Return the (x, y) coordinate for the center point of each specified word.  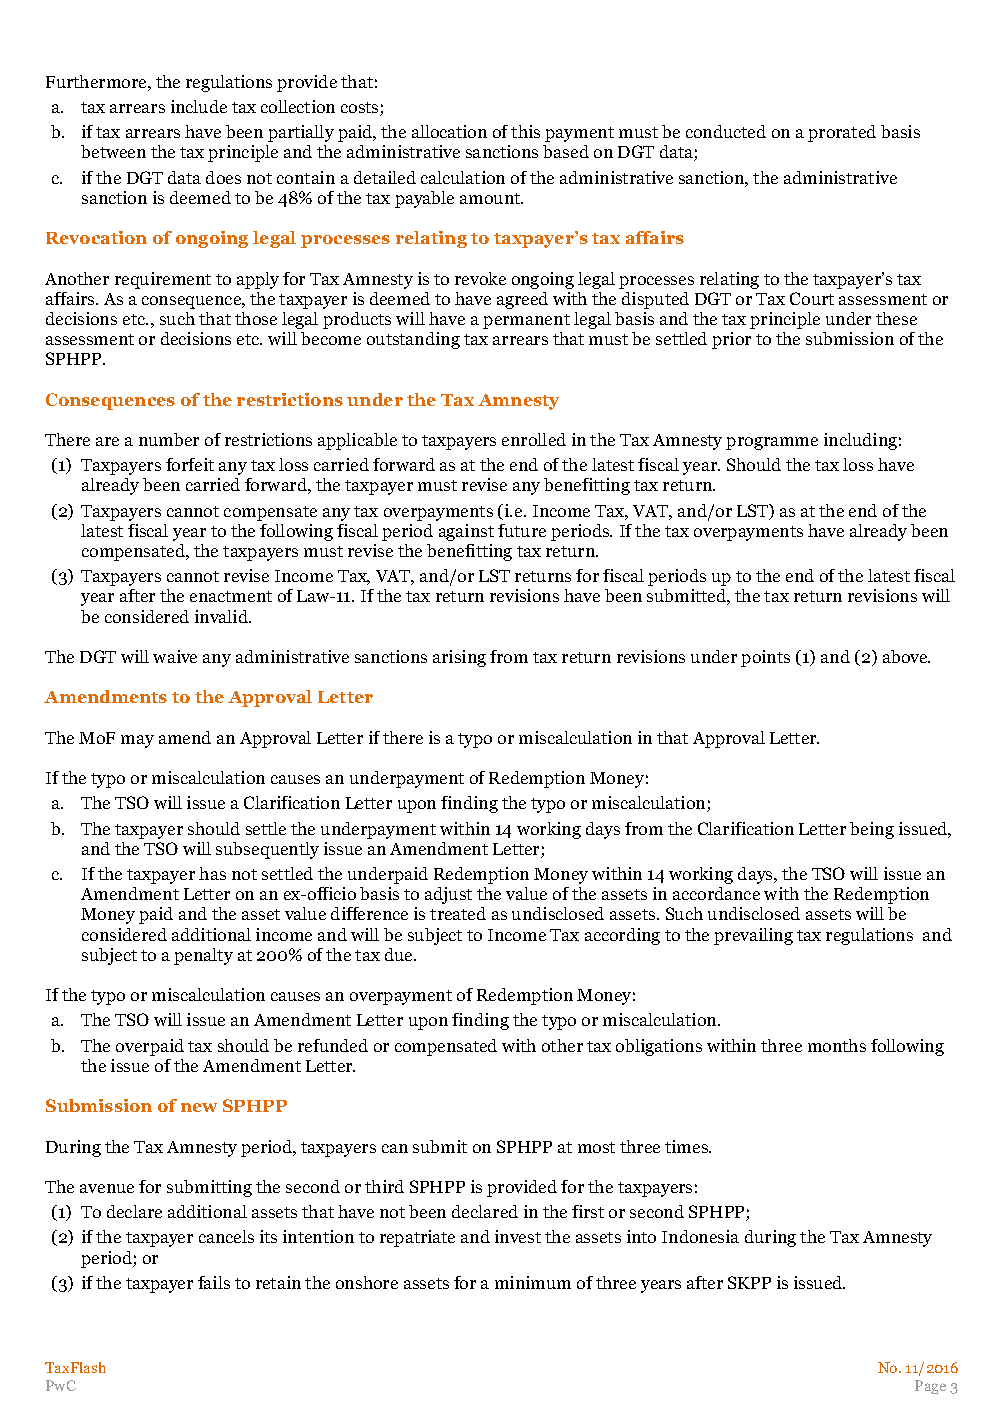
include (199, 106)
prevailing (753, 936)
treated (458, 913)
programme (772, 443)
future (522, 530)
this (525, 131)
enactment (231, 596)
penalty (203, 956)
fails (214, 1282)
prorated (842, 133)
